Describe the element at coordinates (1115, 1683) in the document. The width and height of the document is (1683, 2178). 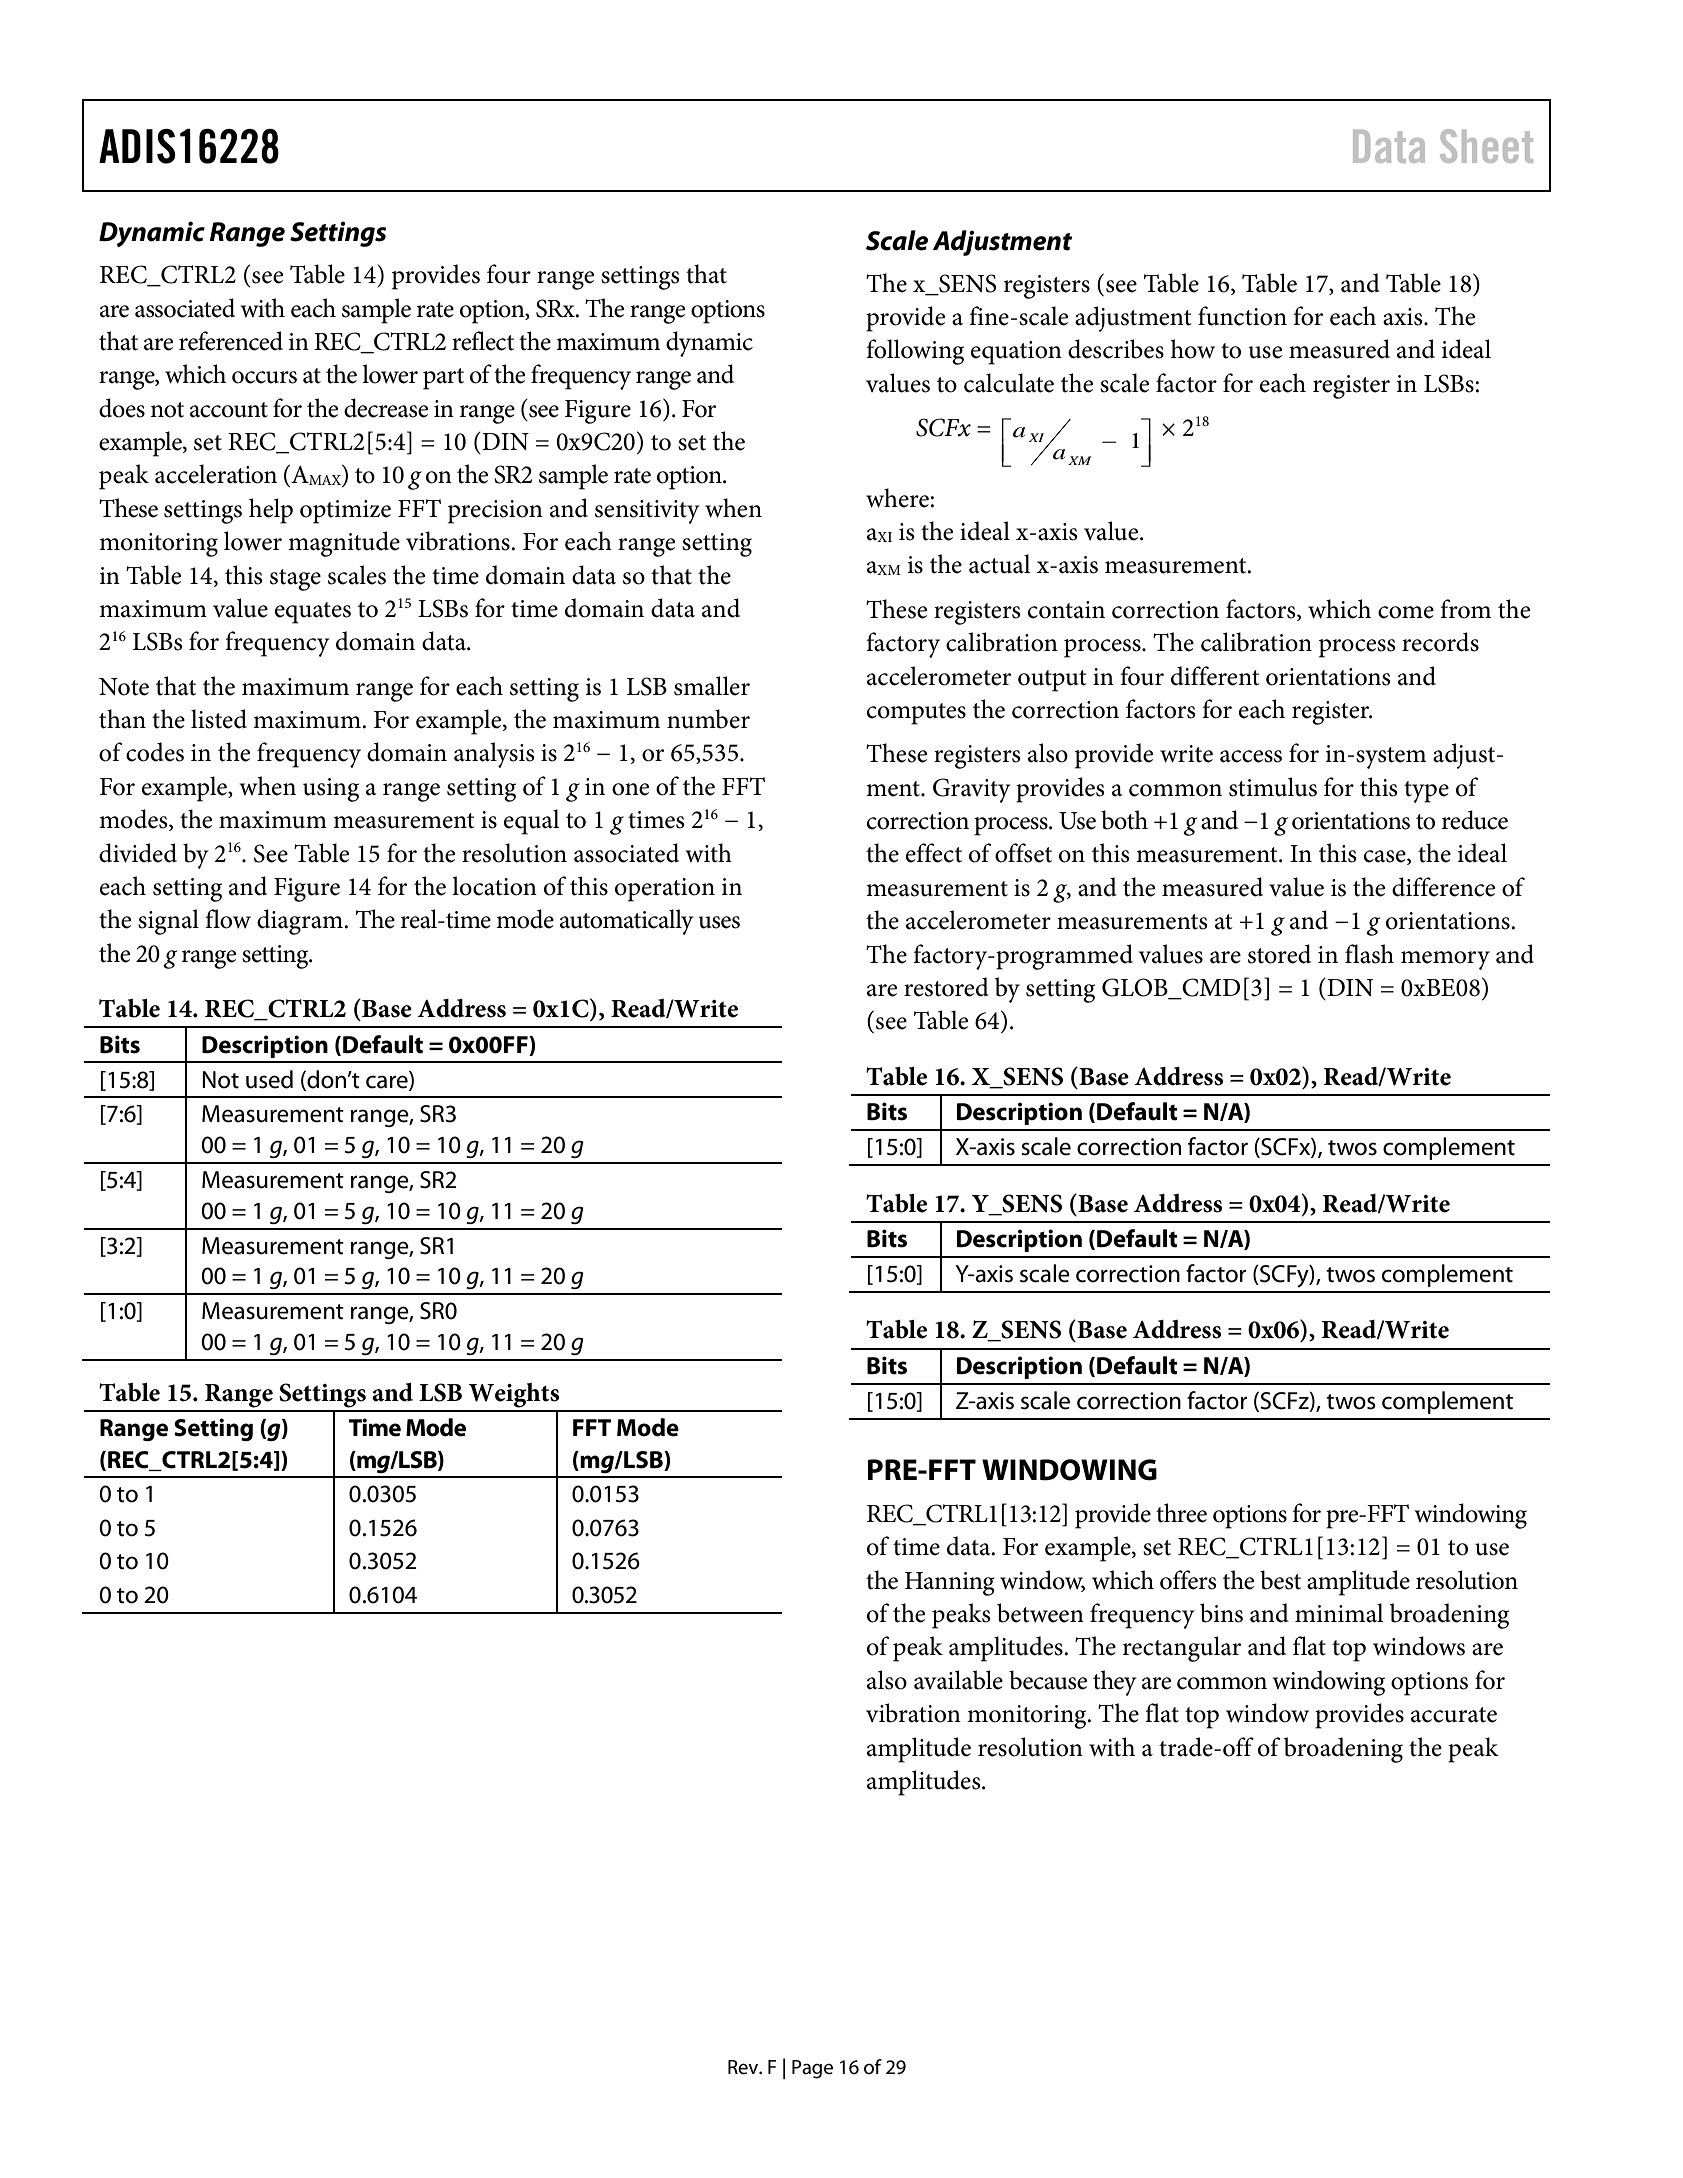
I see `they` at that location.
